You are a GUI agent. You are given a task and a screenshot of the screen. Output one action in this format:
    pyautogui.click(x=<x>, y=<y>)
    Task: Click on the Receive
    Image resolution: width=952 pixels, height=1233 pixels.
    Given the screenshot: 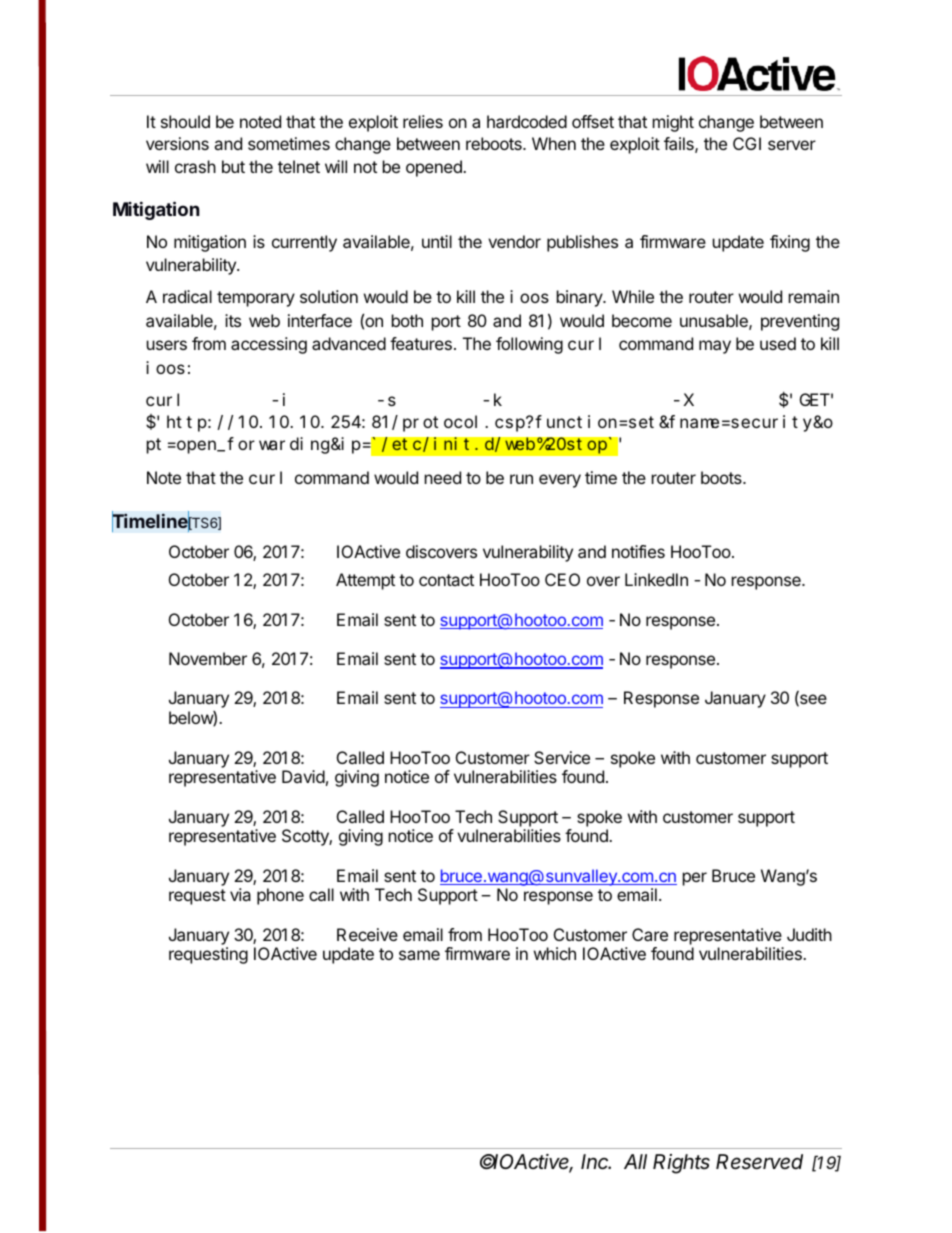 What is the action you would take?
    pyautogui.click(x=367, y=934)
